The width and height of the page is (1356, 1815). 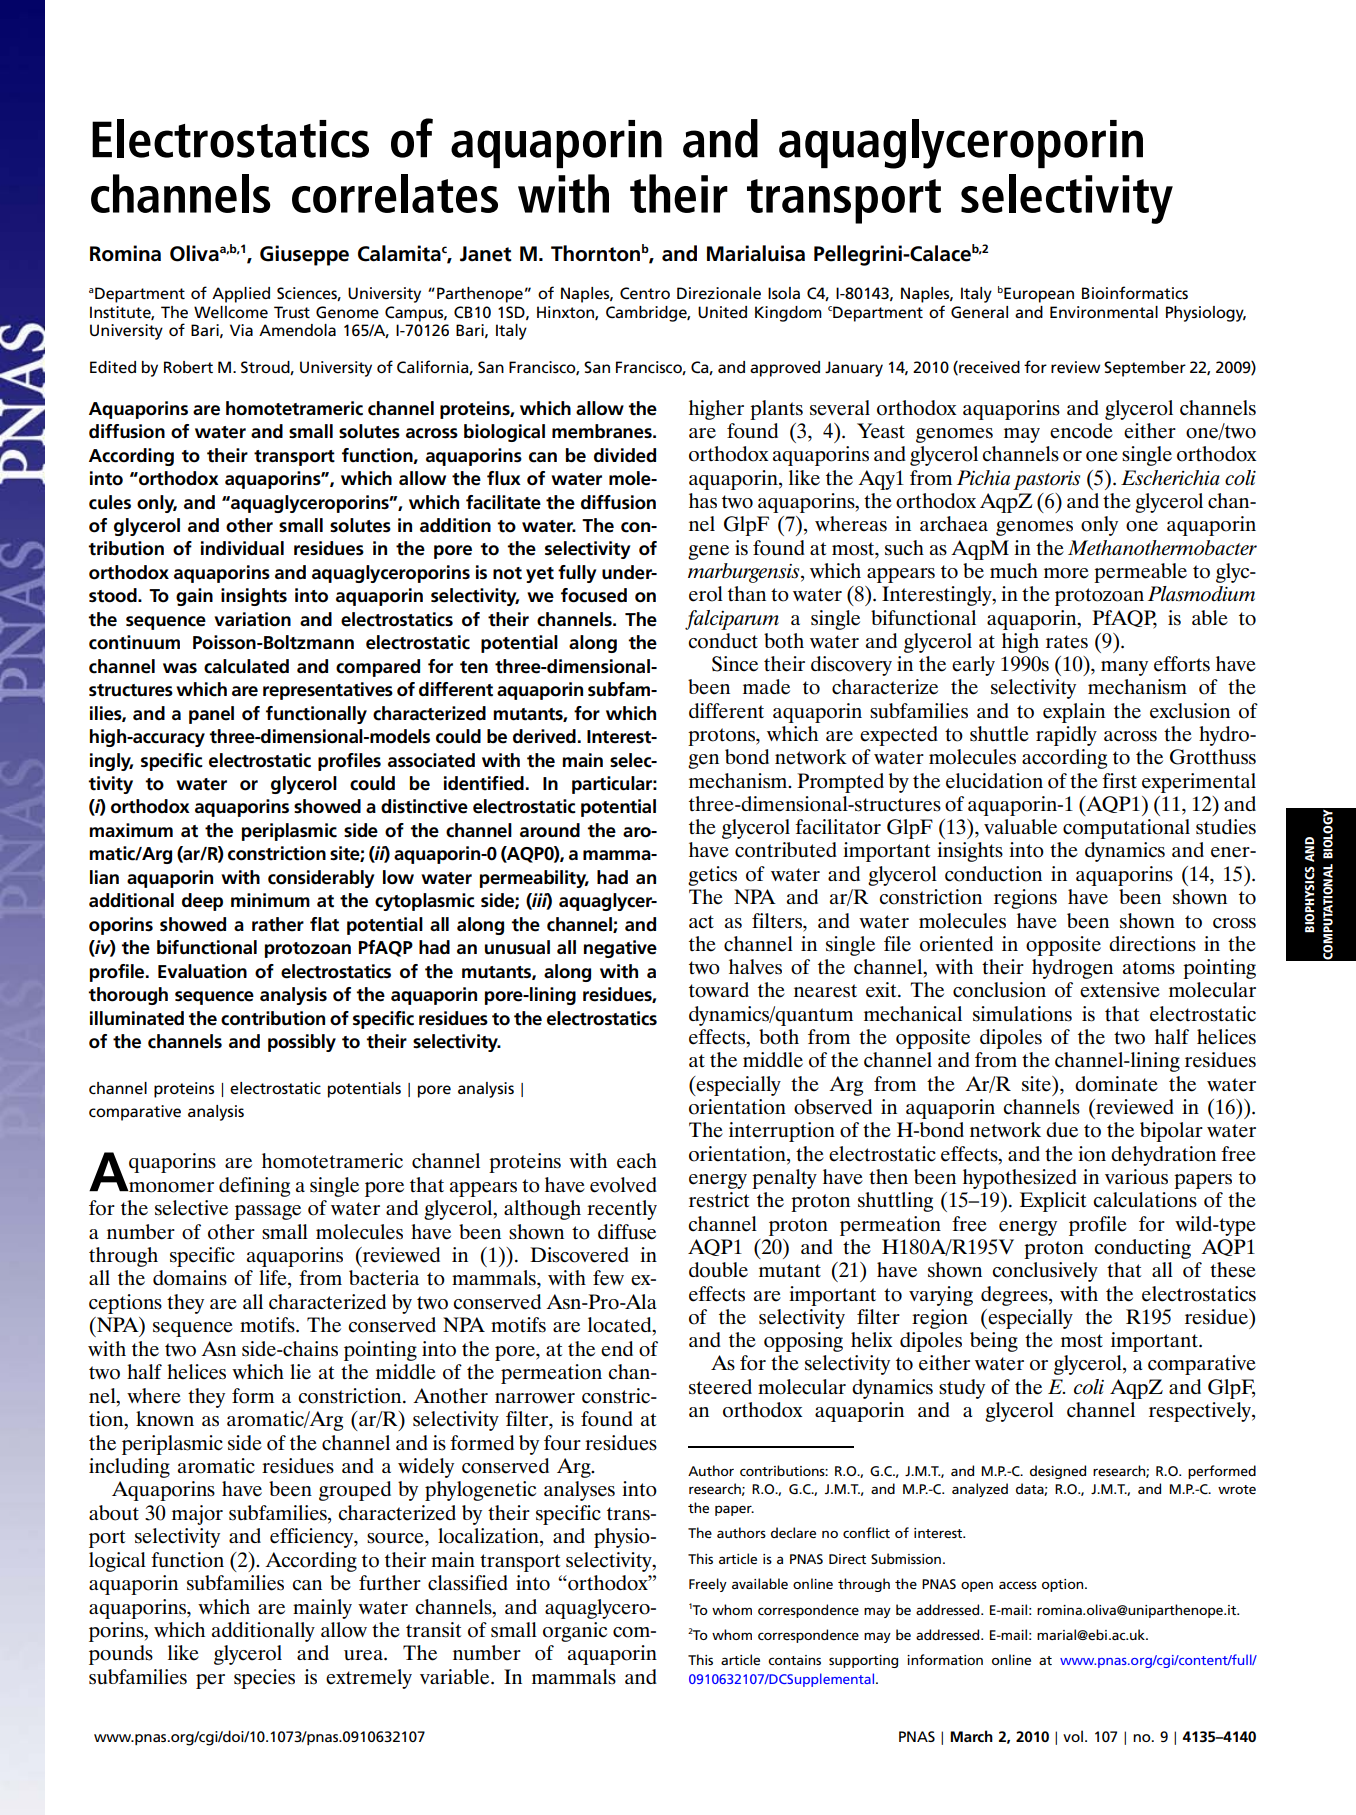 I want to click on extensive, so click(x=1120, y=990).
